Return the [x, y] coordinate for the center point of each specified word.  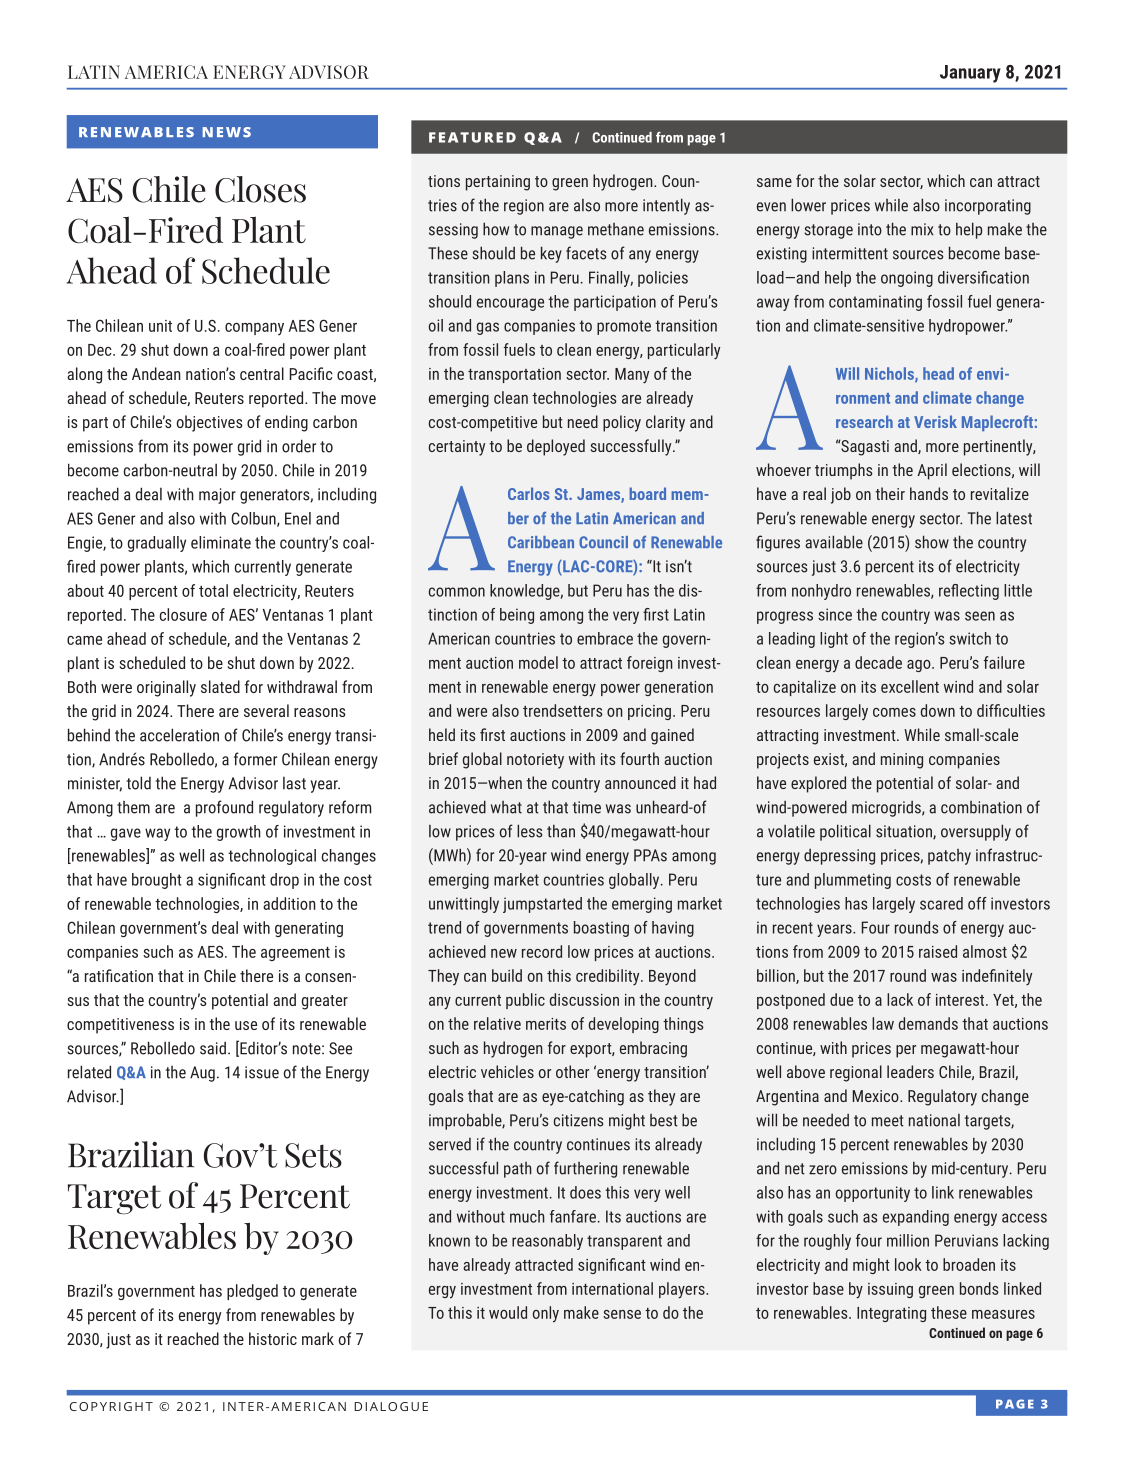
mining [902, 761]
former [255, 759]
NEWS [227, 132]
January [970, 74]
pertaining [498, 183]
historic [273, 1338]
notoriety [535, 761]
